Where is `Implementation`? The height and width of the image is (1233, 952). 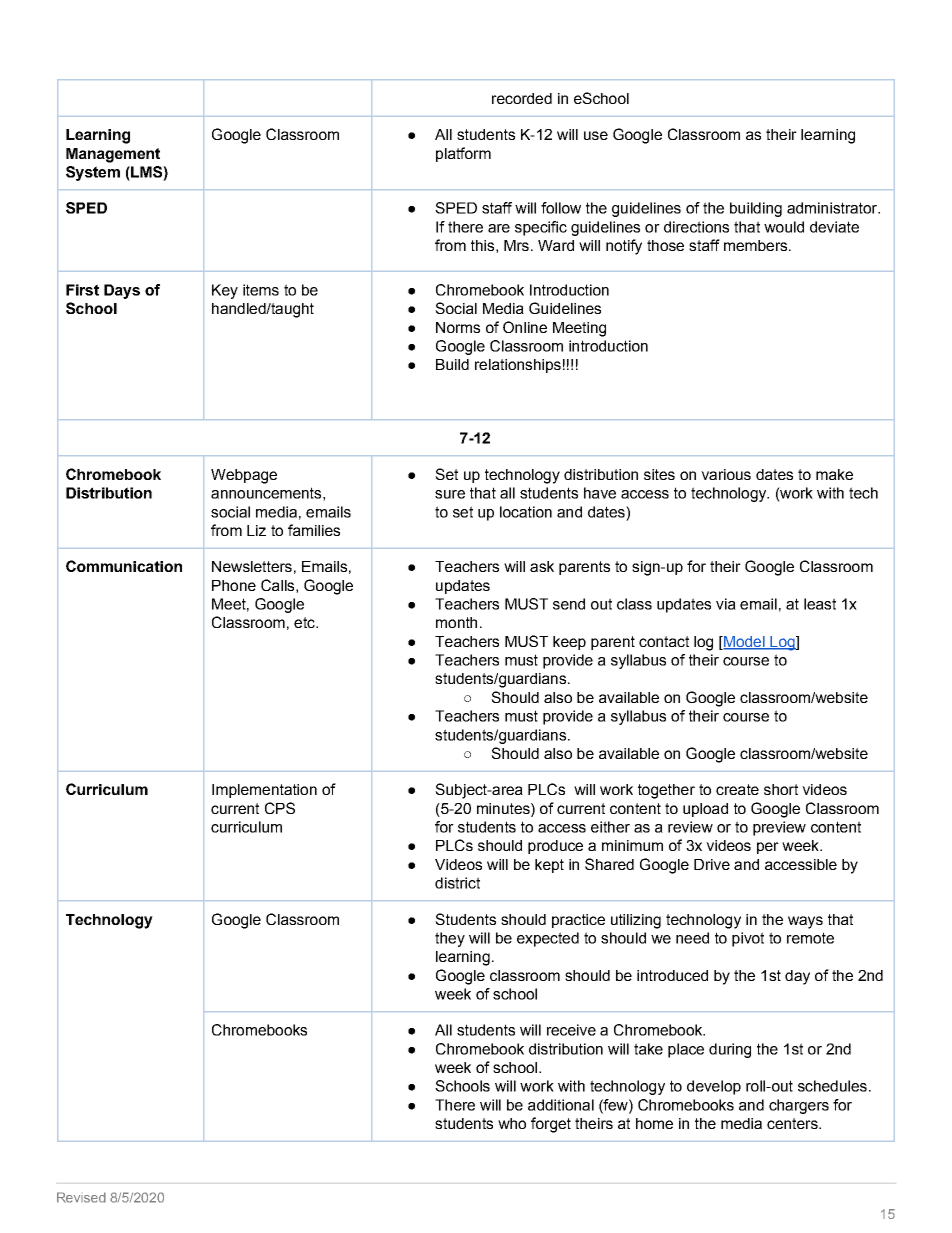
Implementation is located at coordinates (264, 791).
